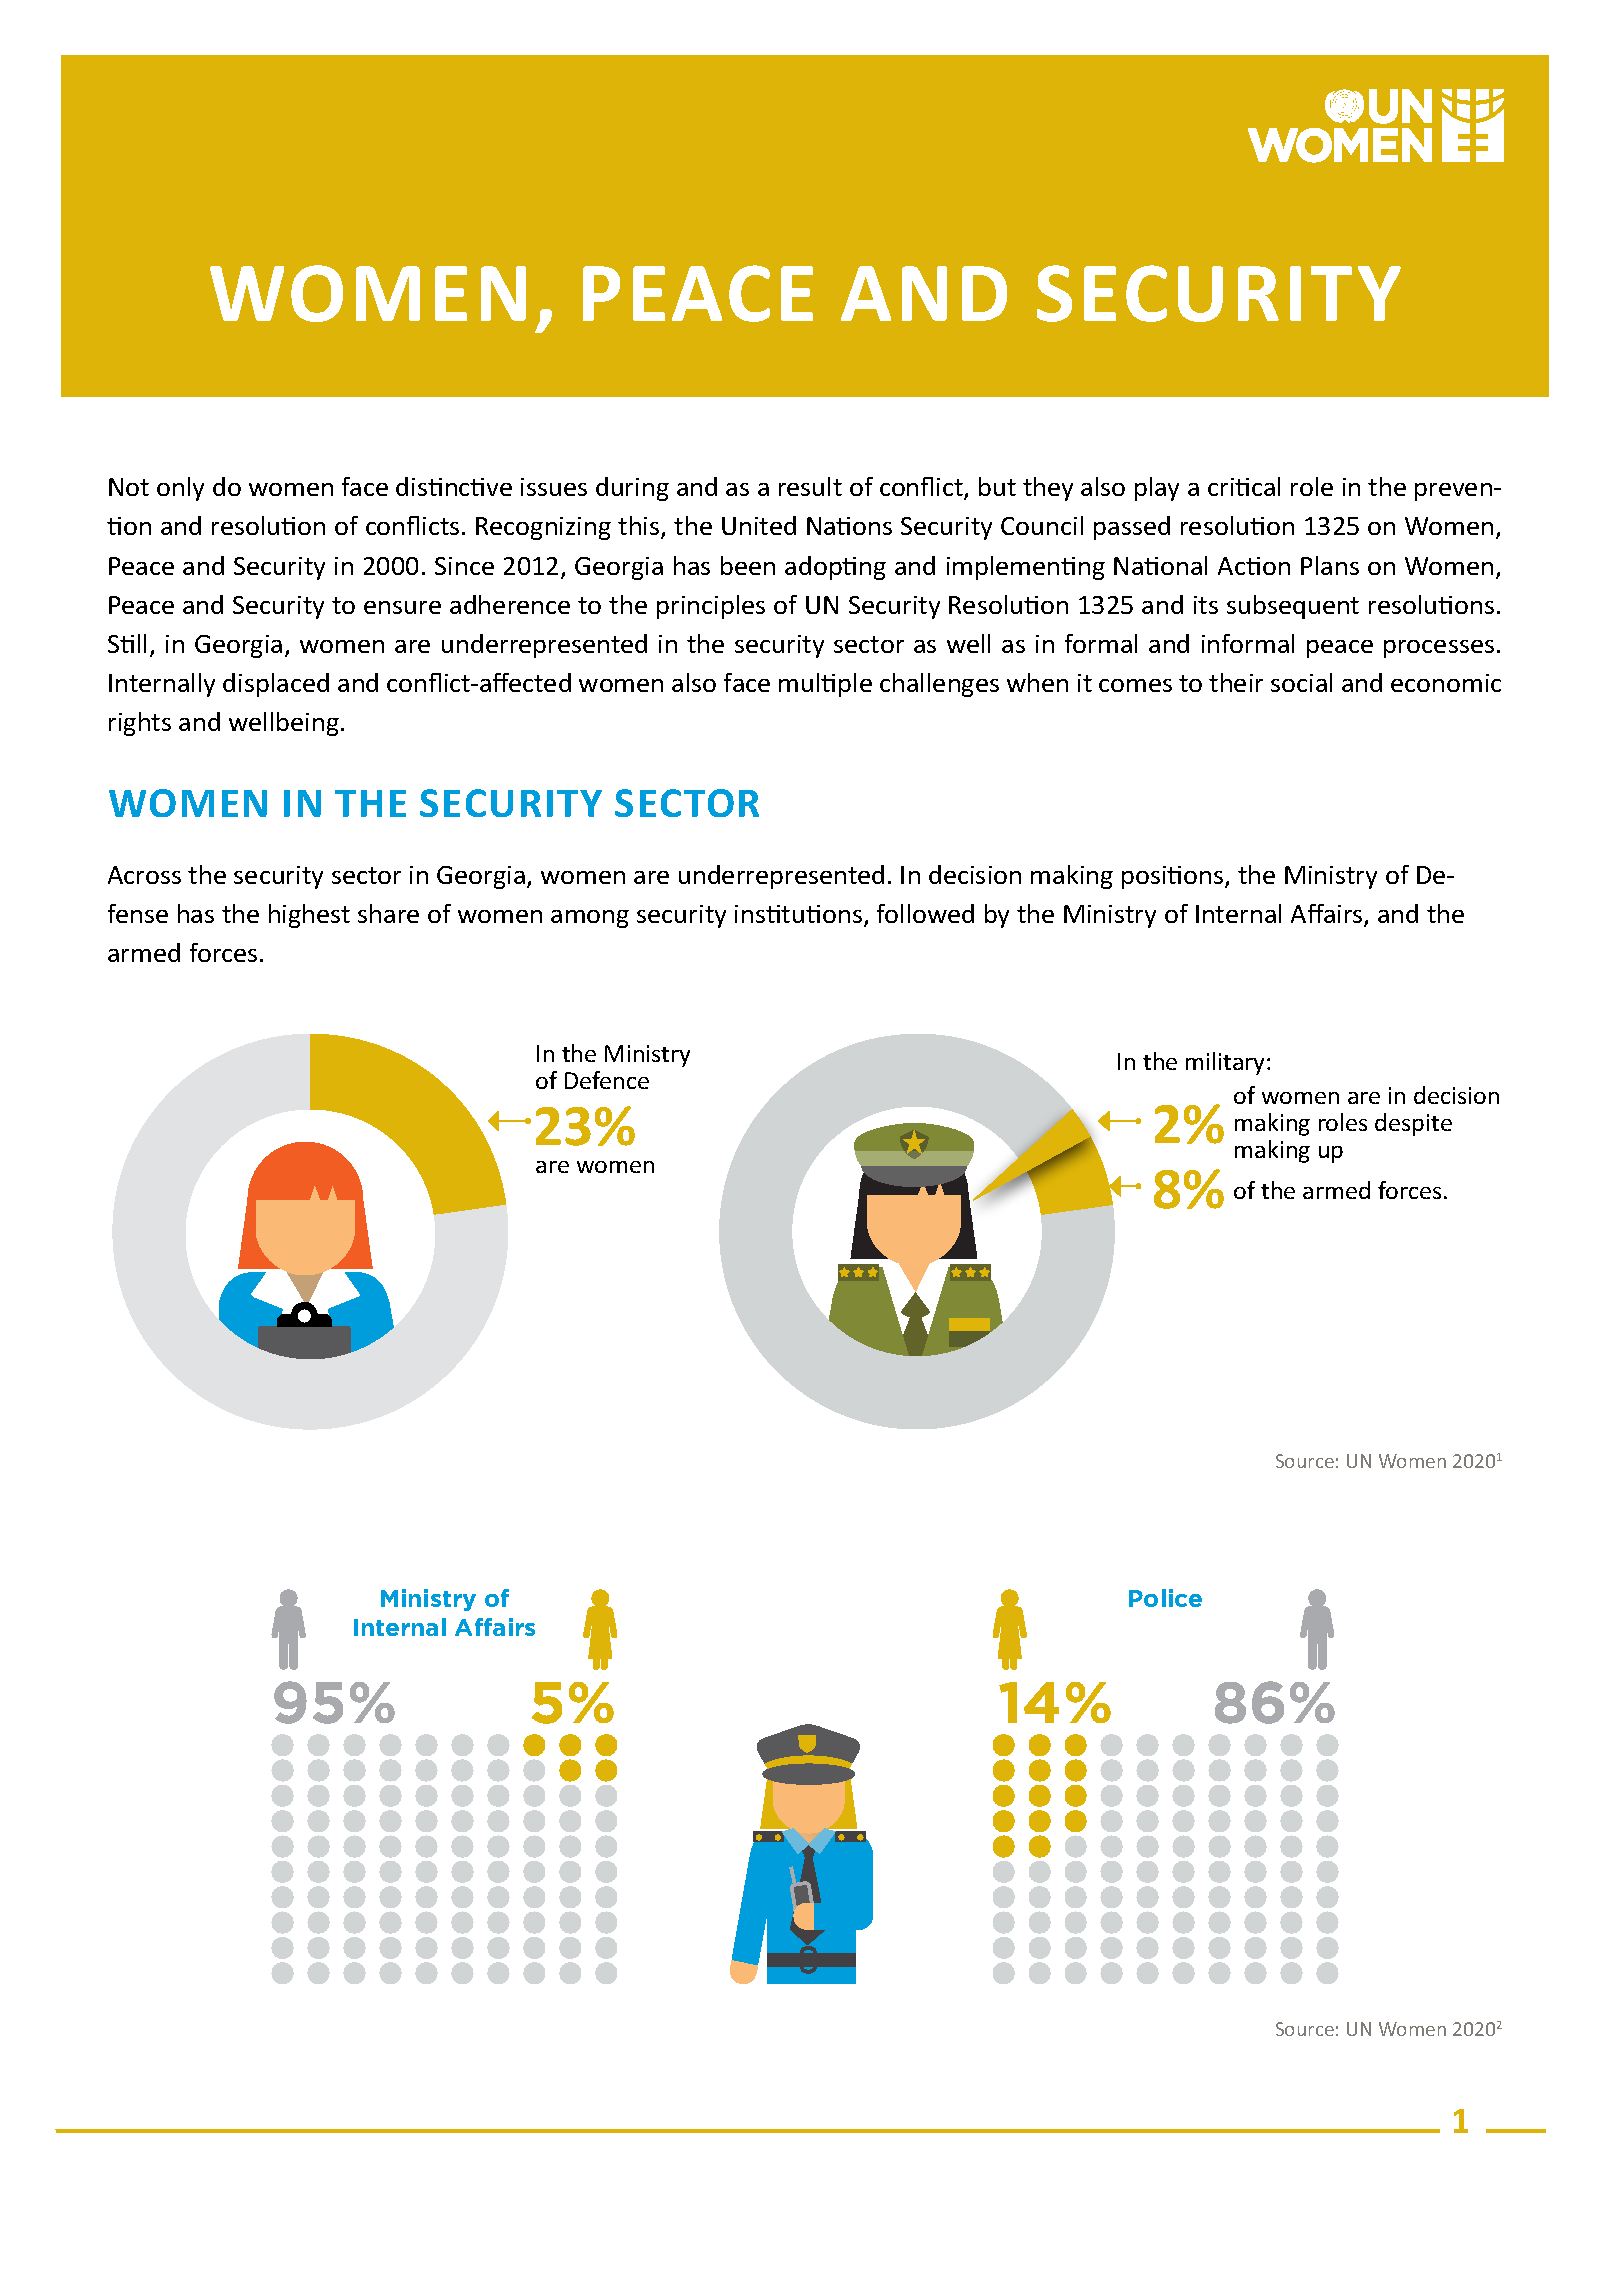 Image resolution: width=1610 pixels, height=2277 pixels. What do you see at coordinates (607, 1080) in the screenshot?
I see `Defence` at bounding box center [607, 1080].
